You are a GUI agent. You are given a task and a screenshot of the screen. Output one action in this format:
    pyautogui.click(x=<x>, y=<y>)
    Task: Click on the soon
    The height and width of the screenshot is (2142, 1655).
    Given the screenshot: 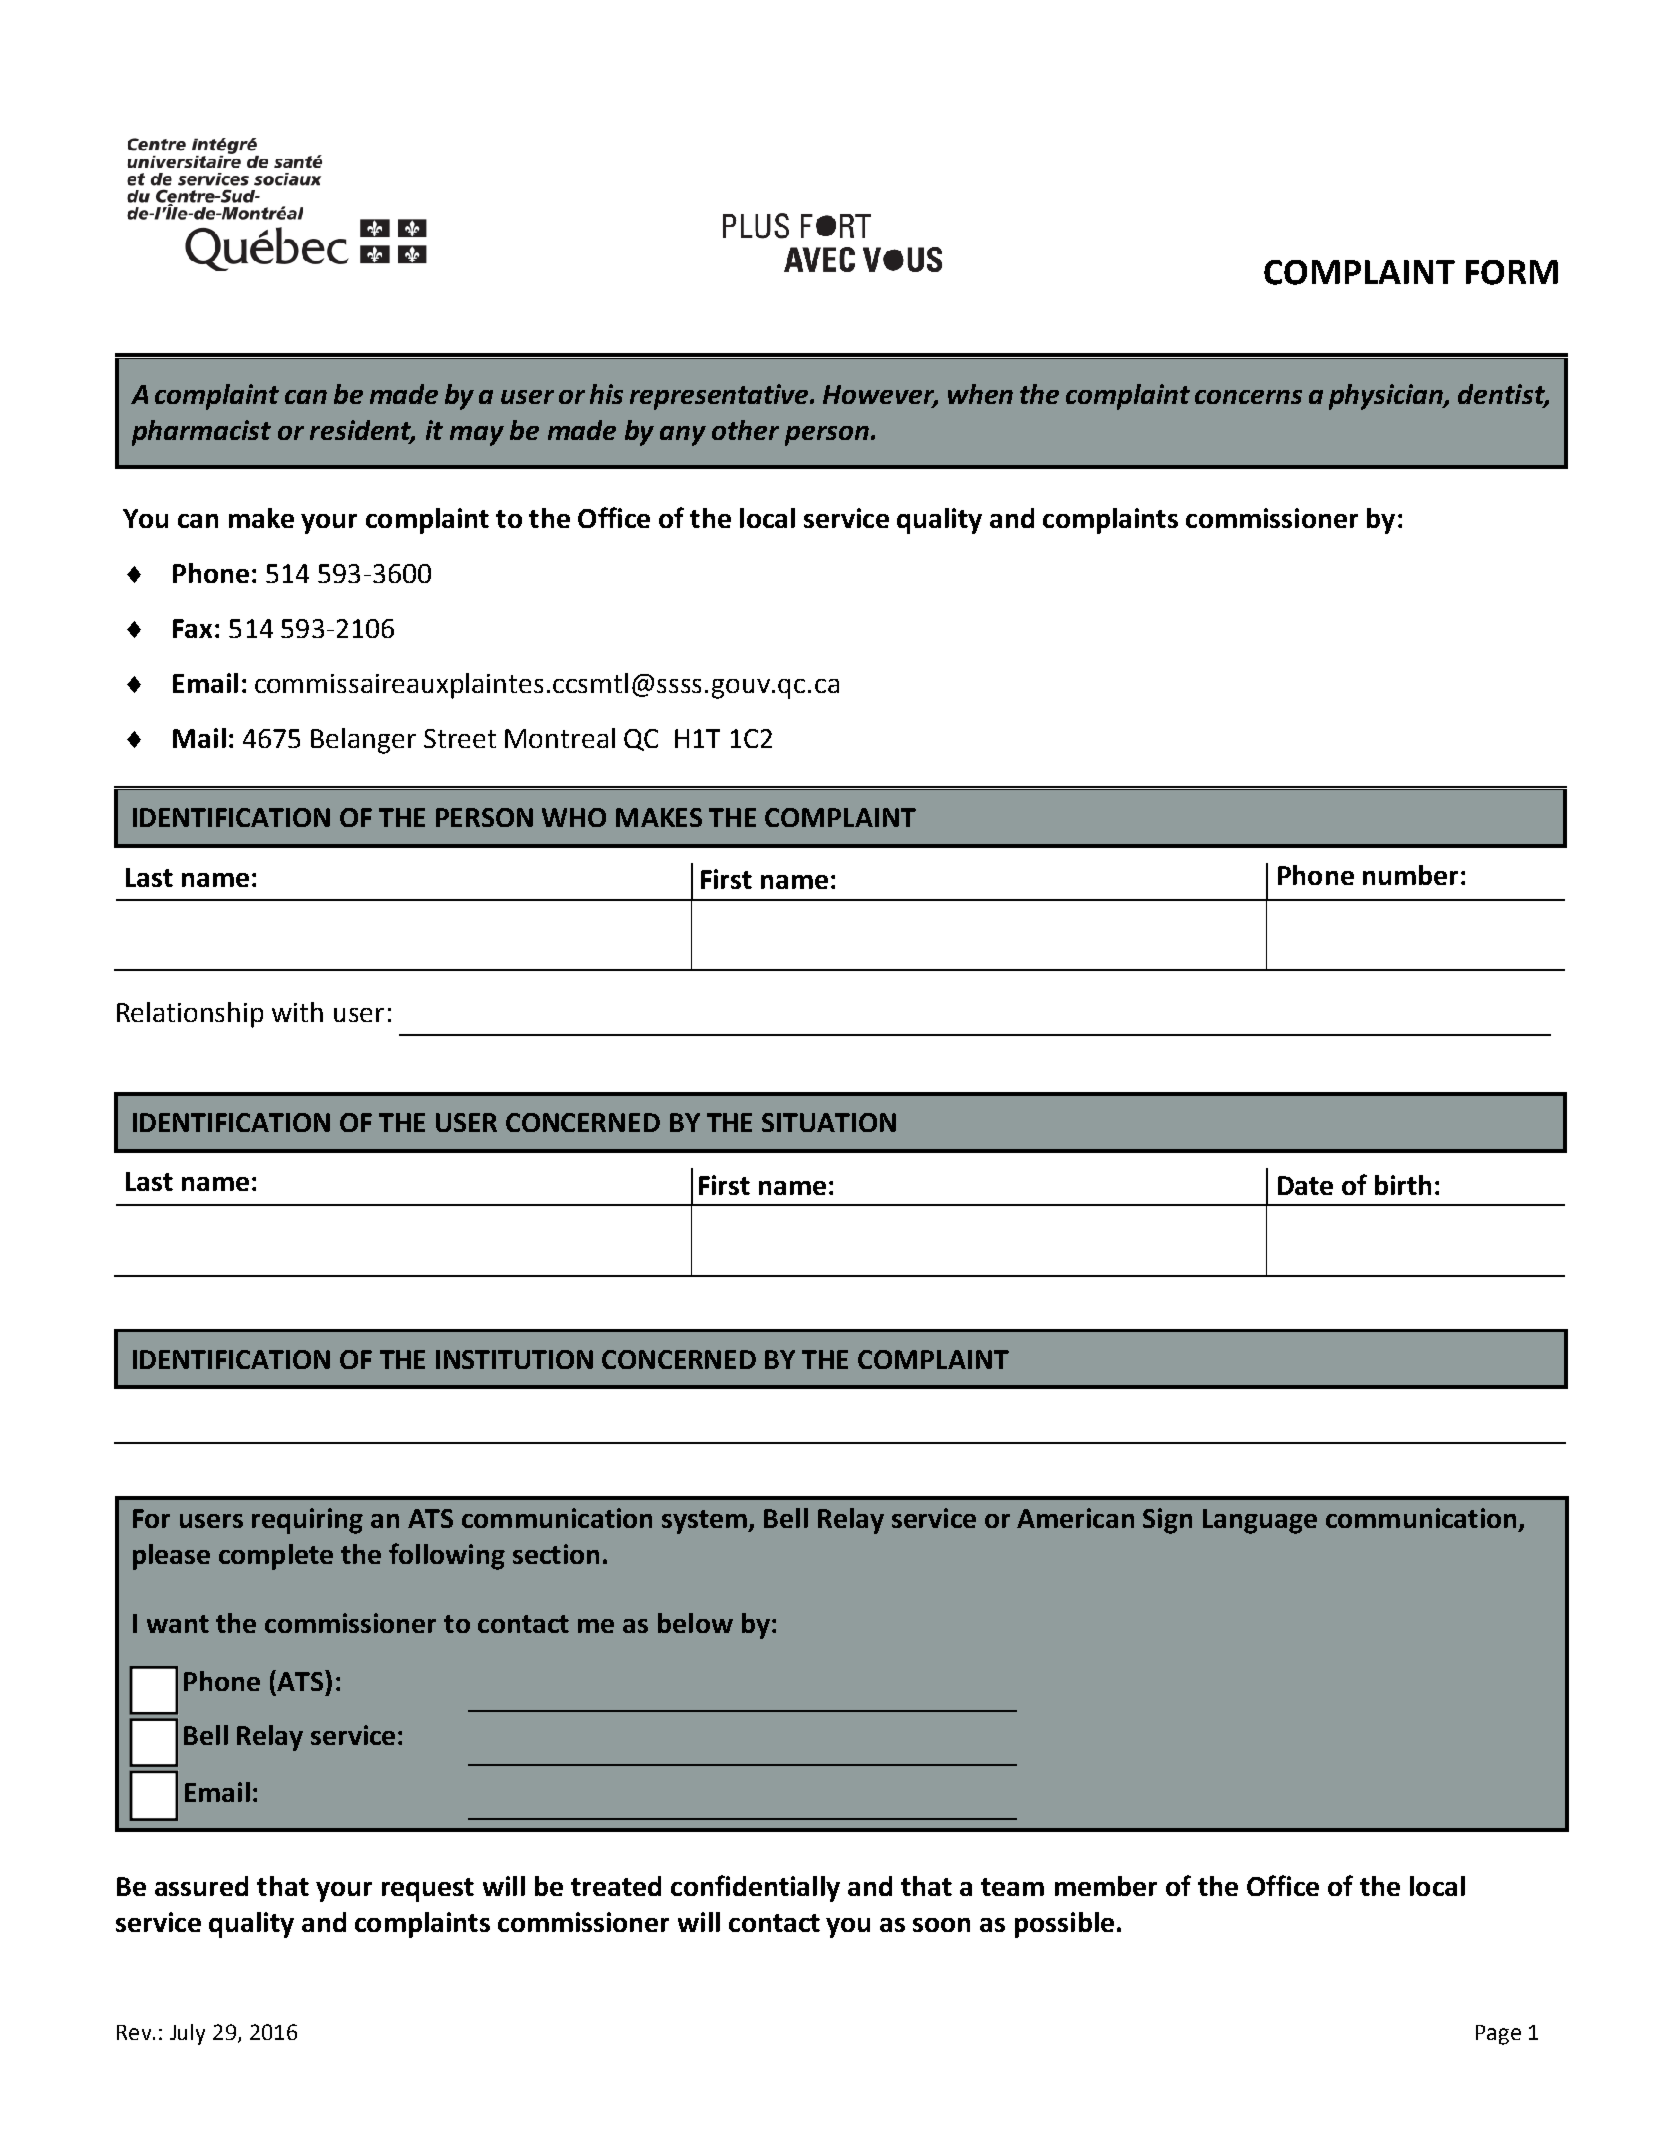 What is the action you would take?
    pyautogui.click(x=941, y=1925)
